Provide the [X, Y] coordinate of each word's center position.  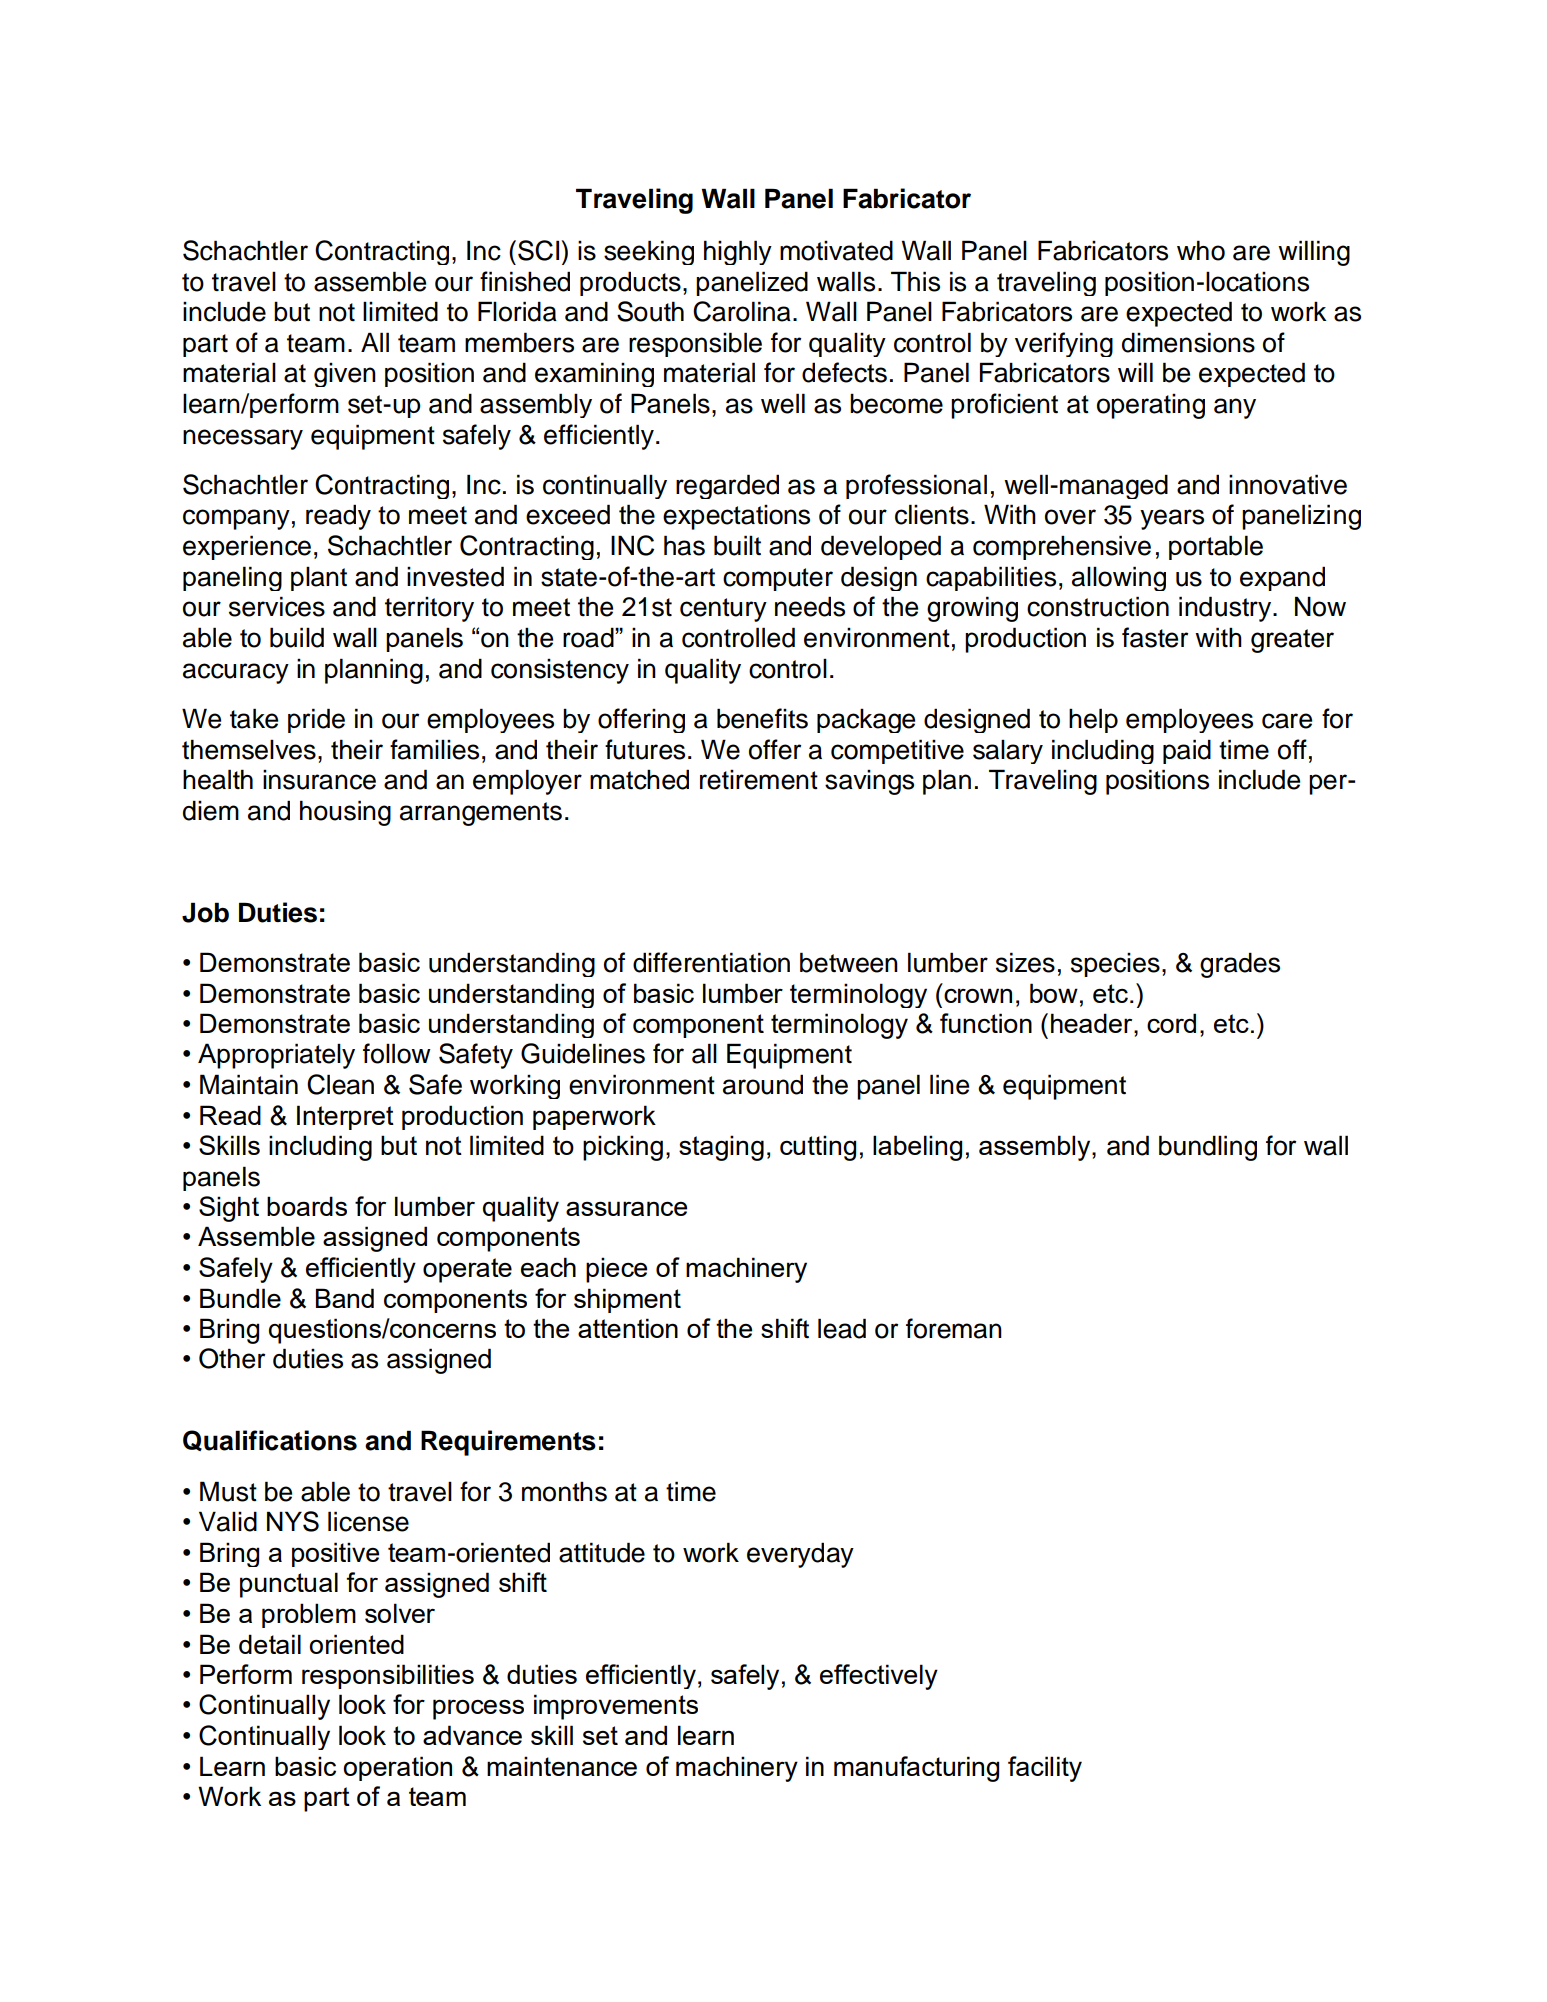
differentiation [711, 962]
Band [345, 1298]
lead [842, 1328]
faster [1155, 637]
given [345, 375]
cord [1171, 1023]
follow [397, 1053]
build [297, 637]
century [723, 610]
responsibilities [388, 1676]
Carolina [742, 311]
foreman [954, 1328]
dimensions [1188, 342]
